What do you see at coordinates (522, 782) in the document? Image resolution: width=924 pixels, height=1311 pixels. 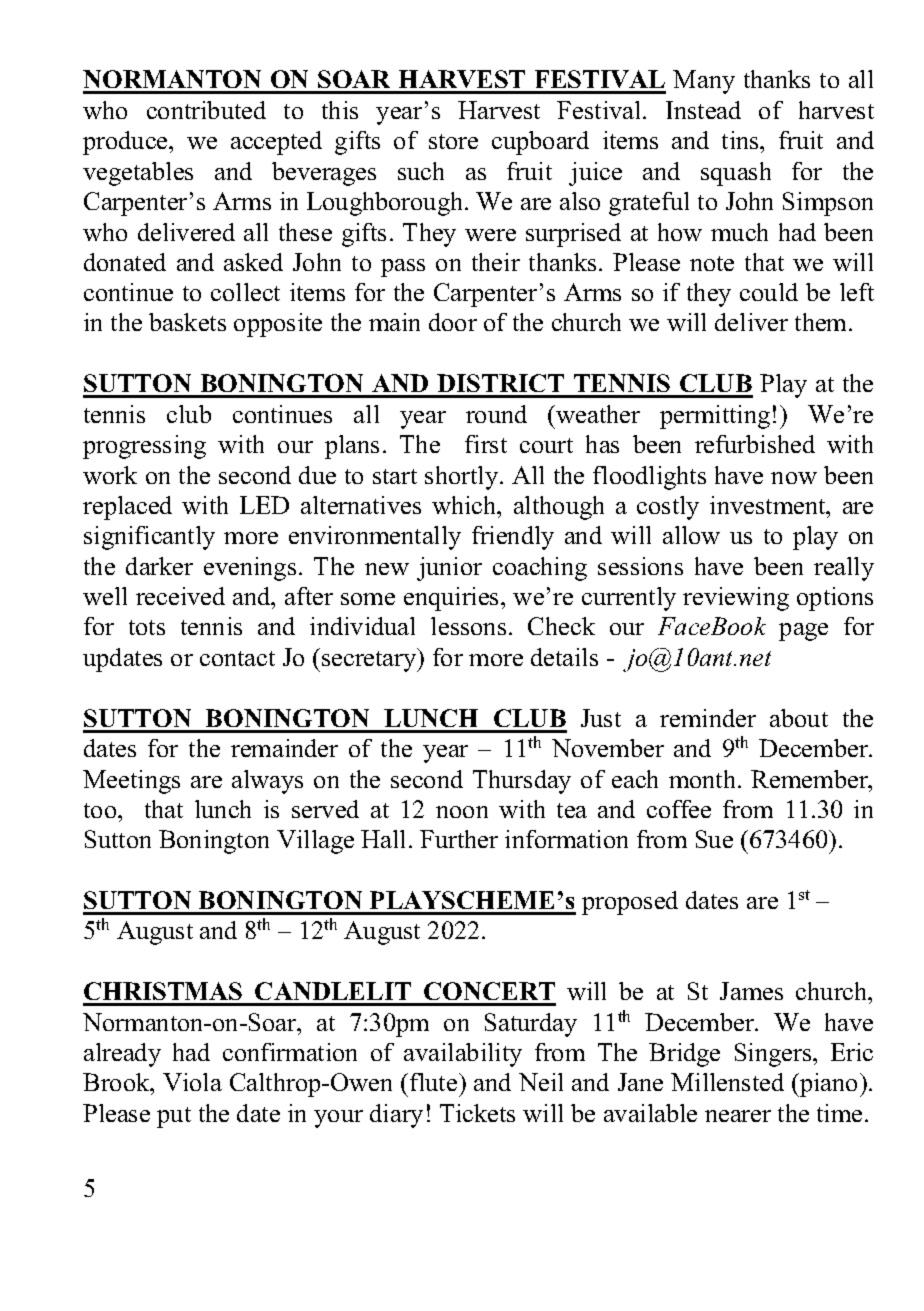 I see `Thursday` at bounding box center [522, 782].
